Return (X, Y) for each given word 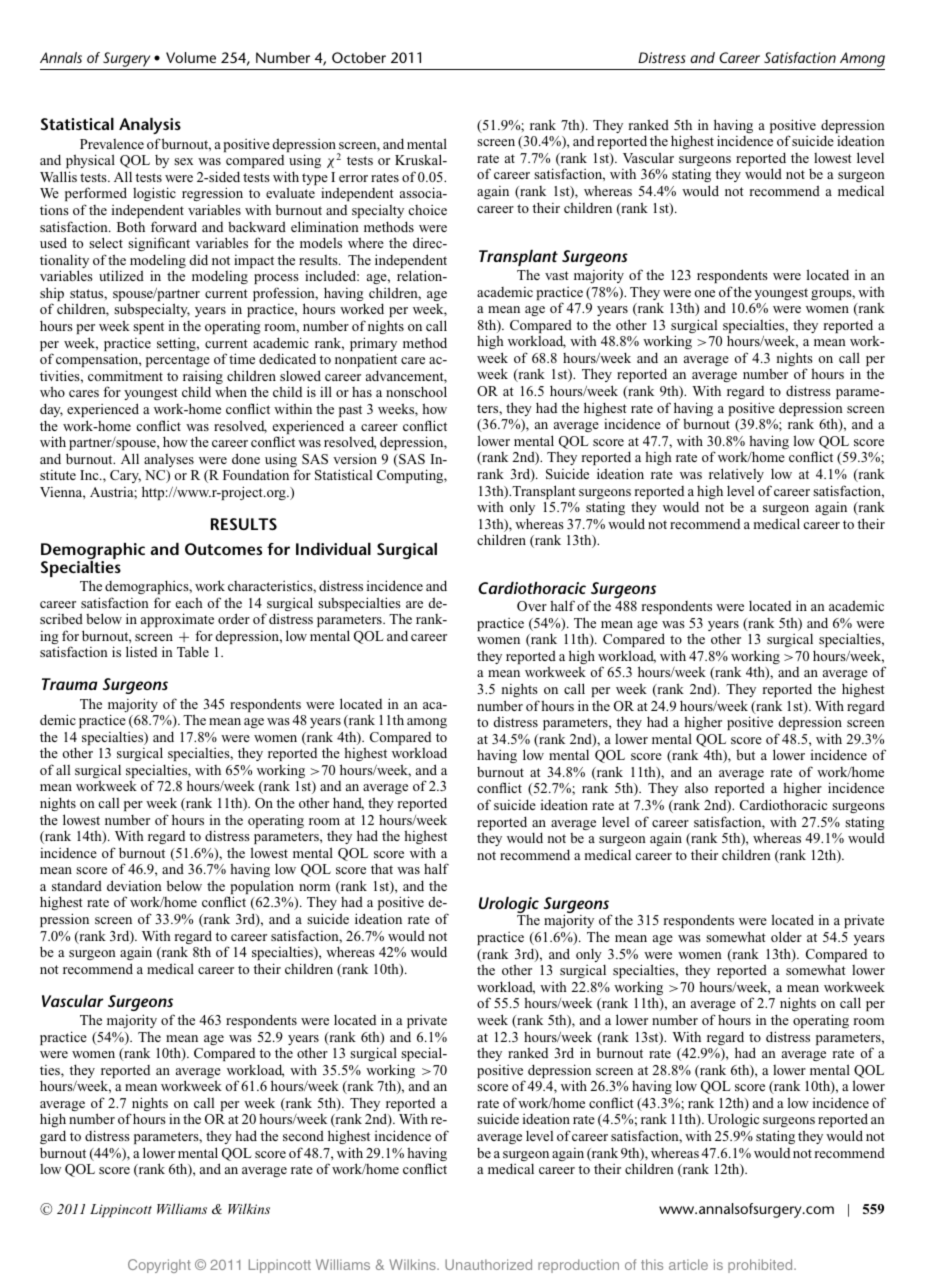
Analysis (150, 126)
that (382, 868)
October (359, 57)
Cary (125, 476)
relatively (736, 475)
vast (557, 275)
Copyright (159, 1266)
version (355, 459)
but (745, 755)
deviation (134, 885)
